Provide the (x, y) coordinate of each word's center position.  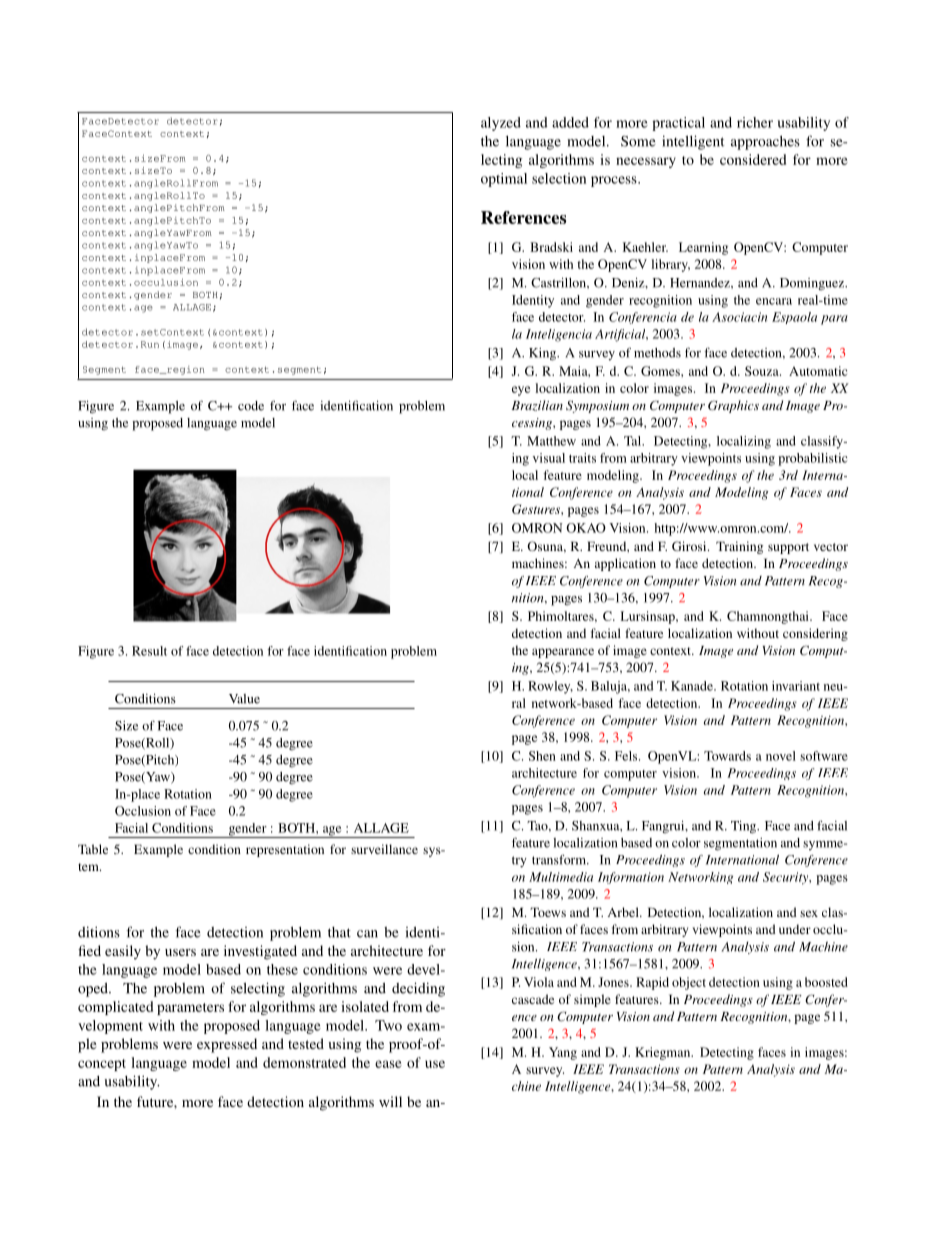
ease (388, 1064)
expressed (227, 1045)
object (689, 983)
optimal (504, 180)
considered (753, 159)
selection (559, 178)
